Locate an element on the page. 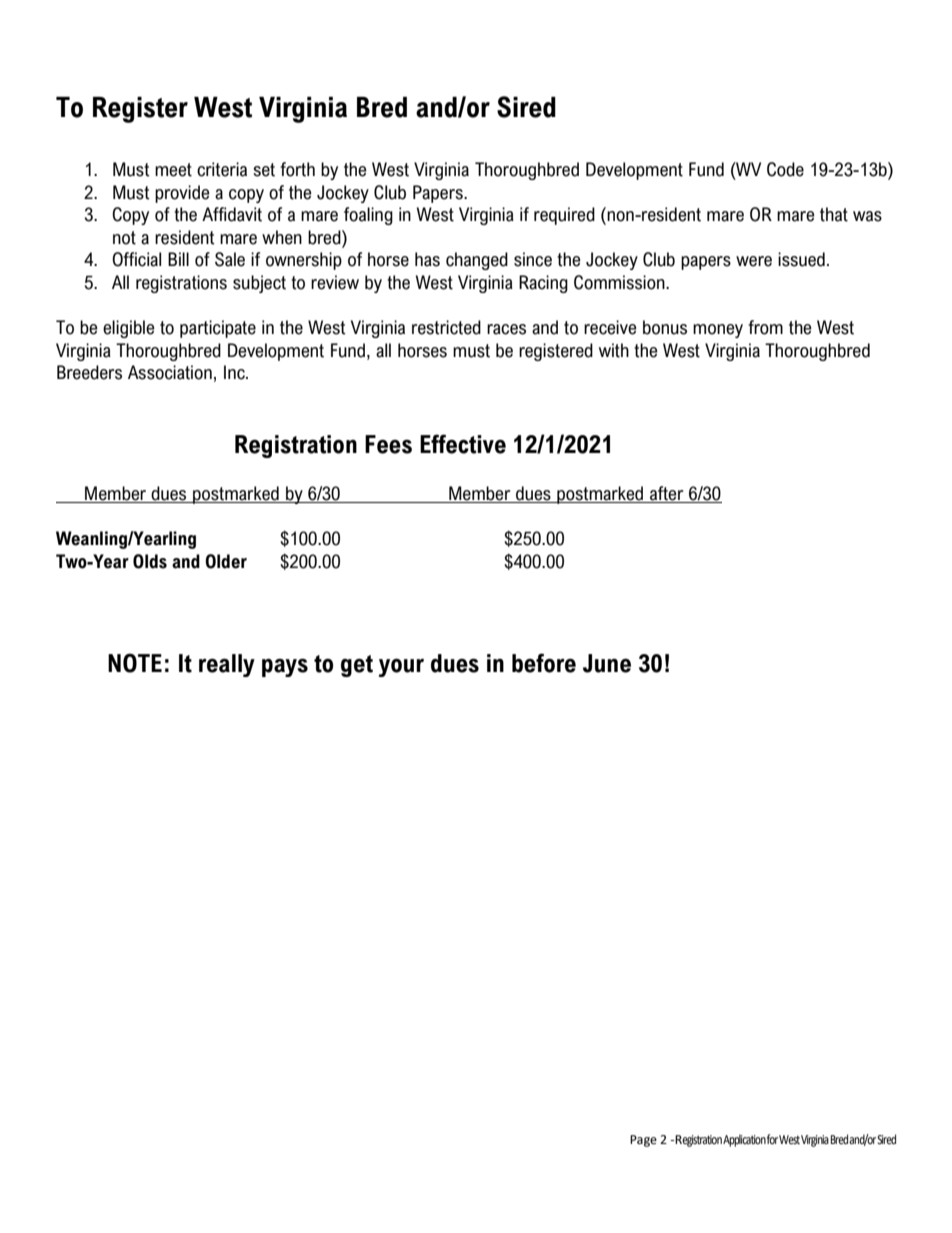  June is located at coordinates (607, 663).
